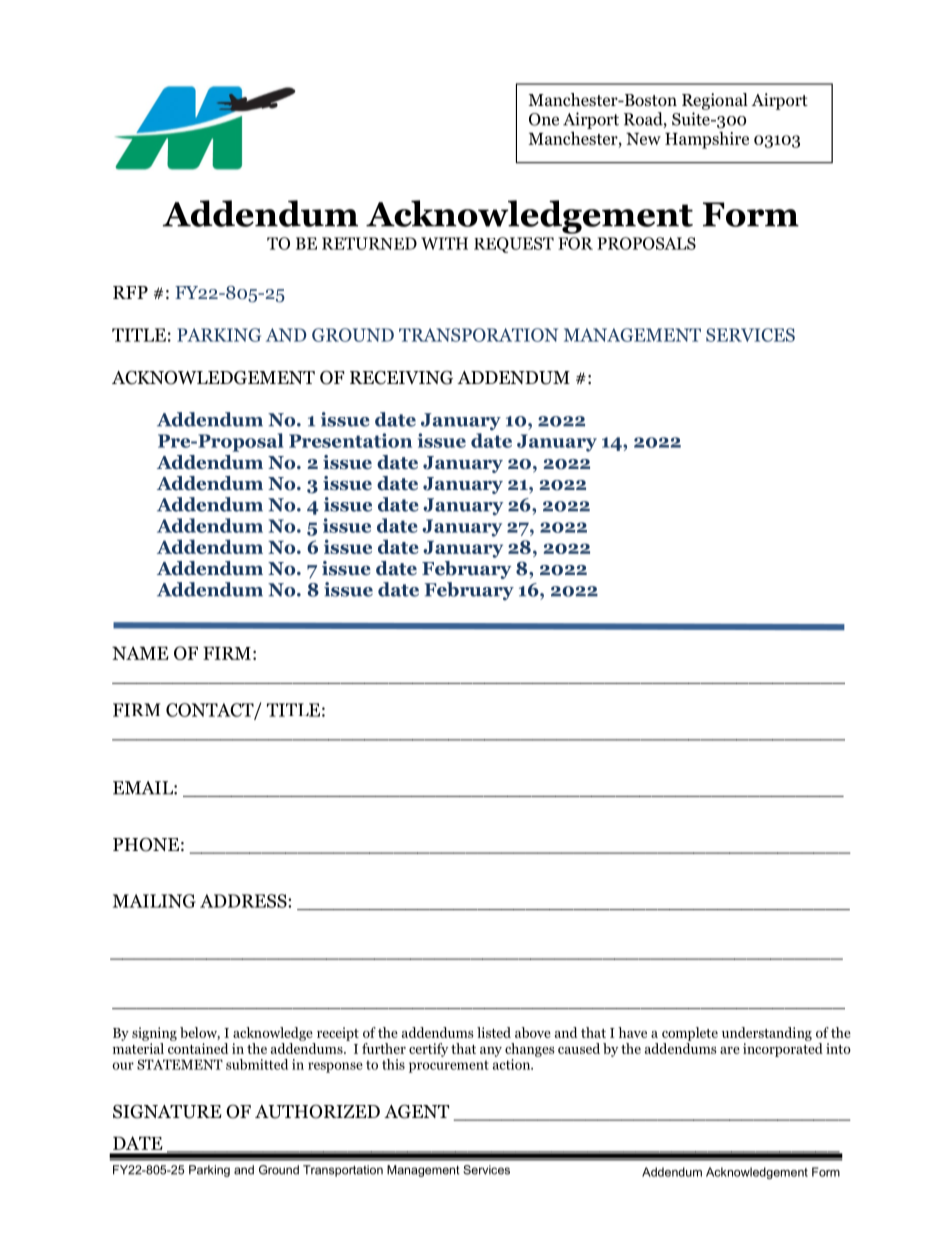 This image has height=1233, width=952. Describe the element at coordinates (707, 140) in the image. I see `Hampshire` at that location.
